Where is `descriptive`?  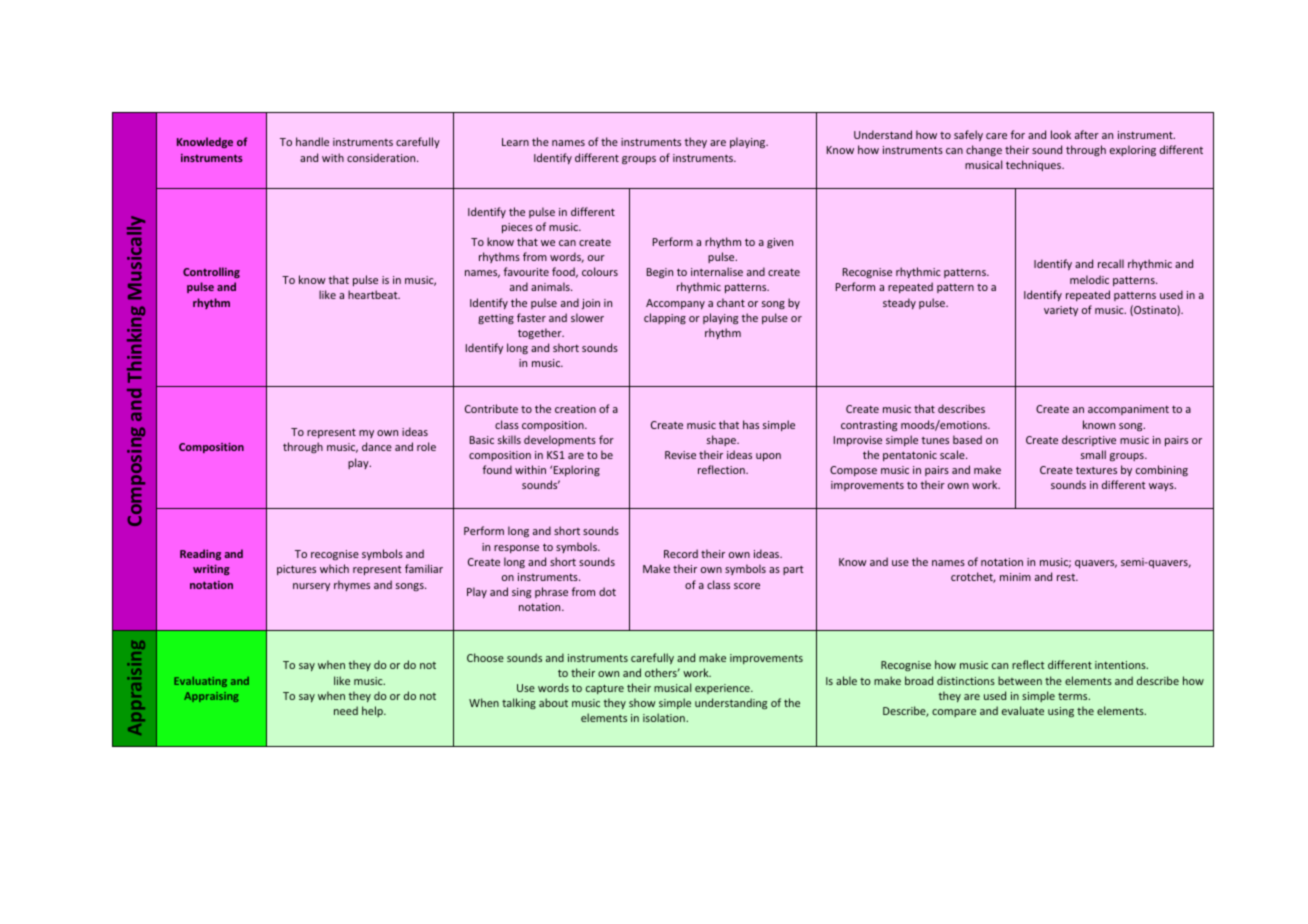 descriptive is located at coordinates (1089, 440).
